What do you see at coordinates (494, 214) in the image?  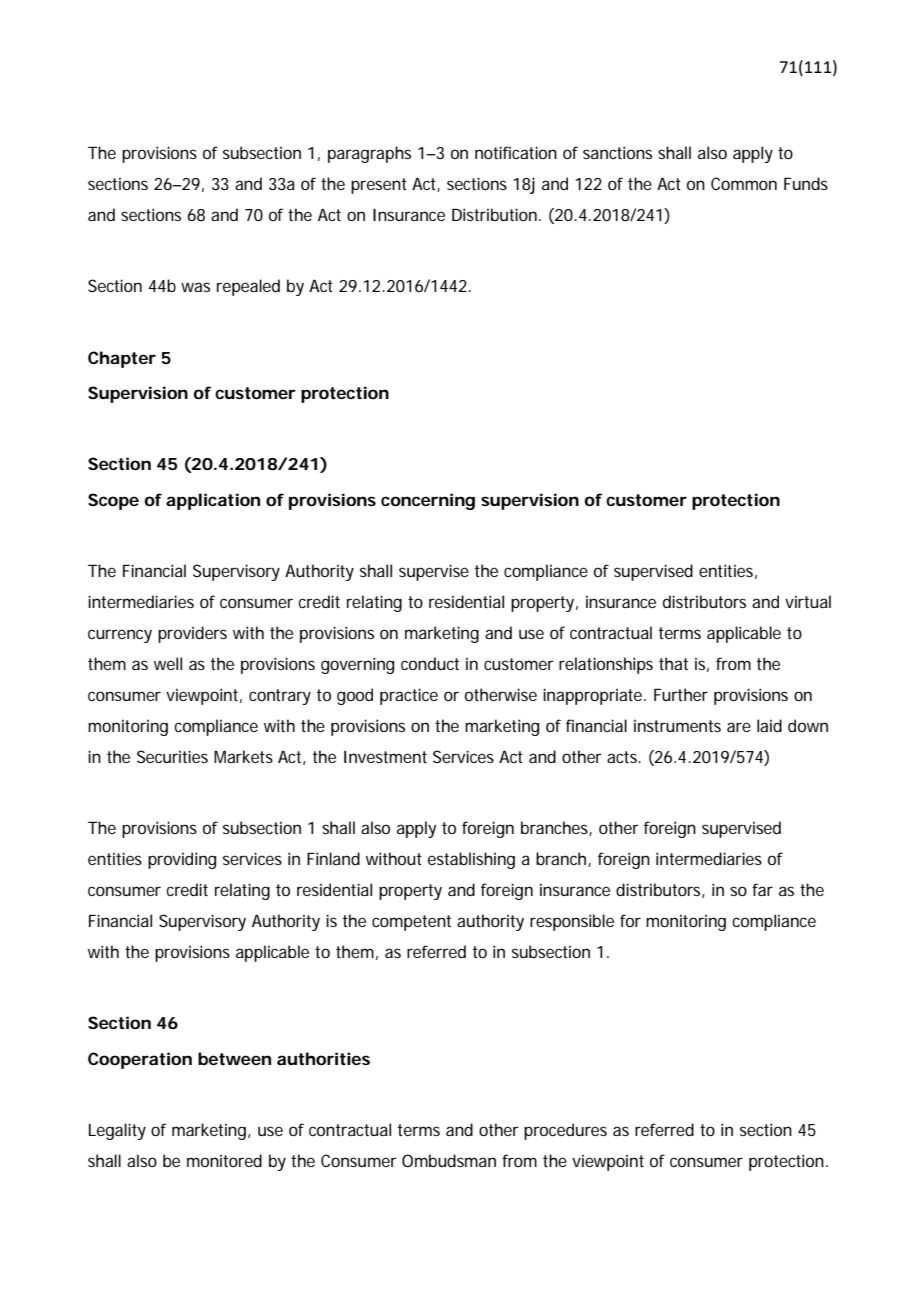 I see `Distribution` at bounding box center [494, 214].
